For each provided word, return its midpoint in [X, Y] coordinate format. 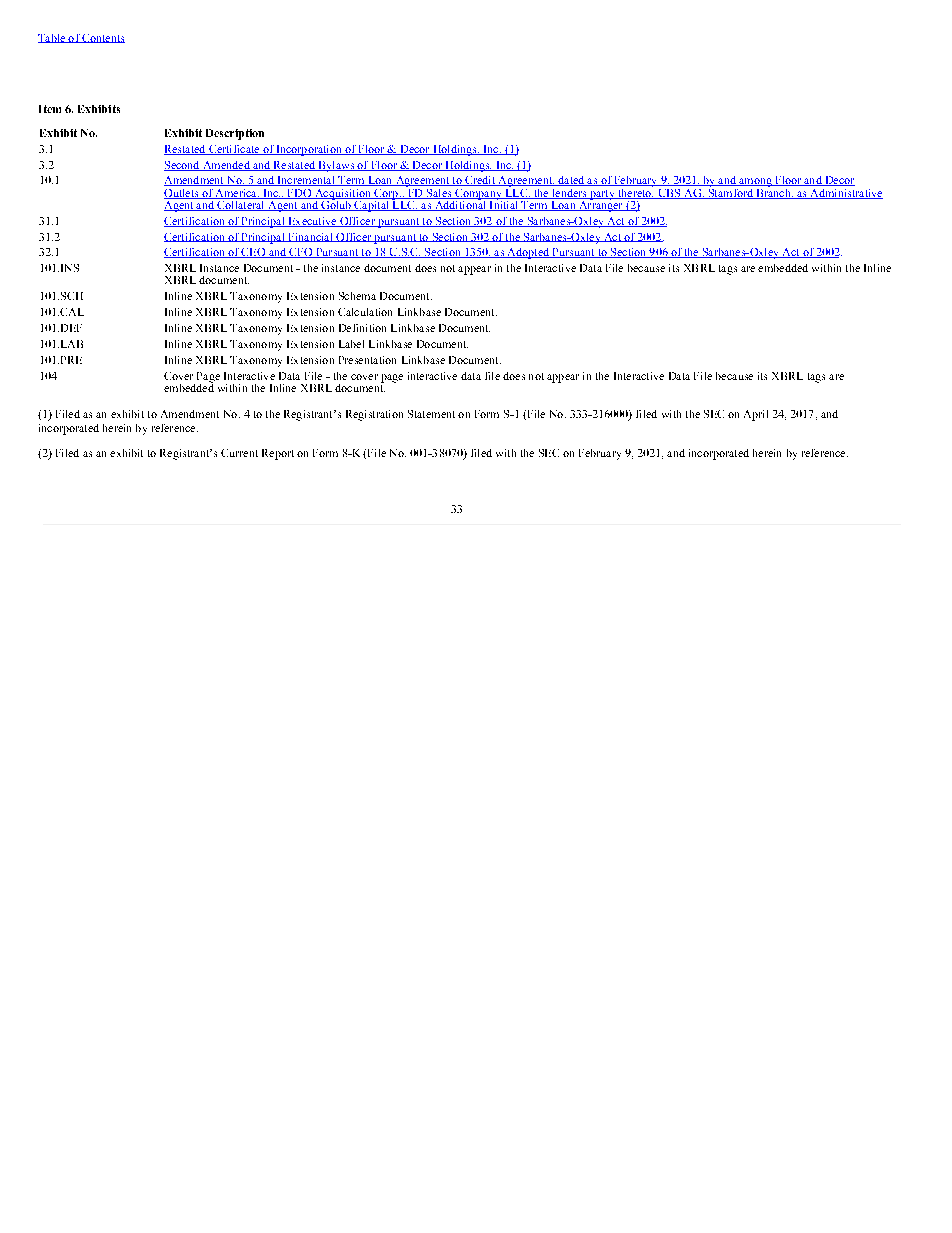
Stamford [730, 192]
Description [235, 134]
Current [239, 453]
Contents [102, 38]
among [755, 184]
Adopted [528, 253]
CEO [253, 253]
